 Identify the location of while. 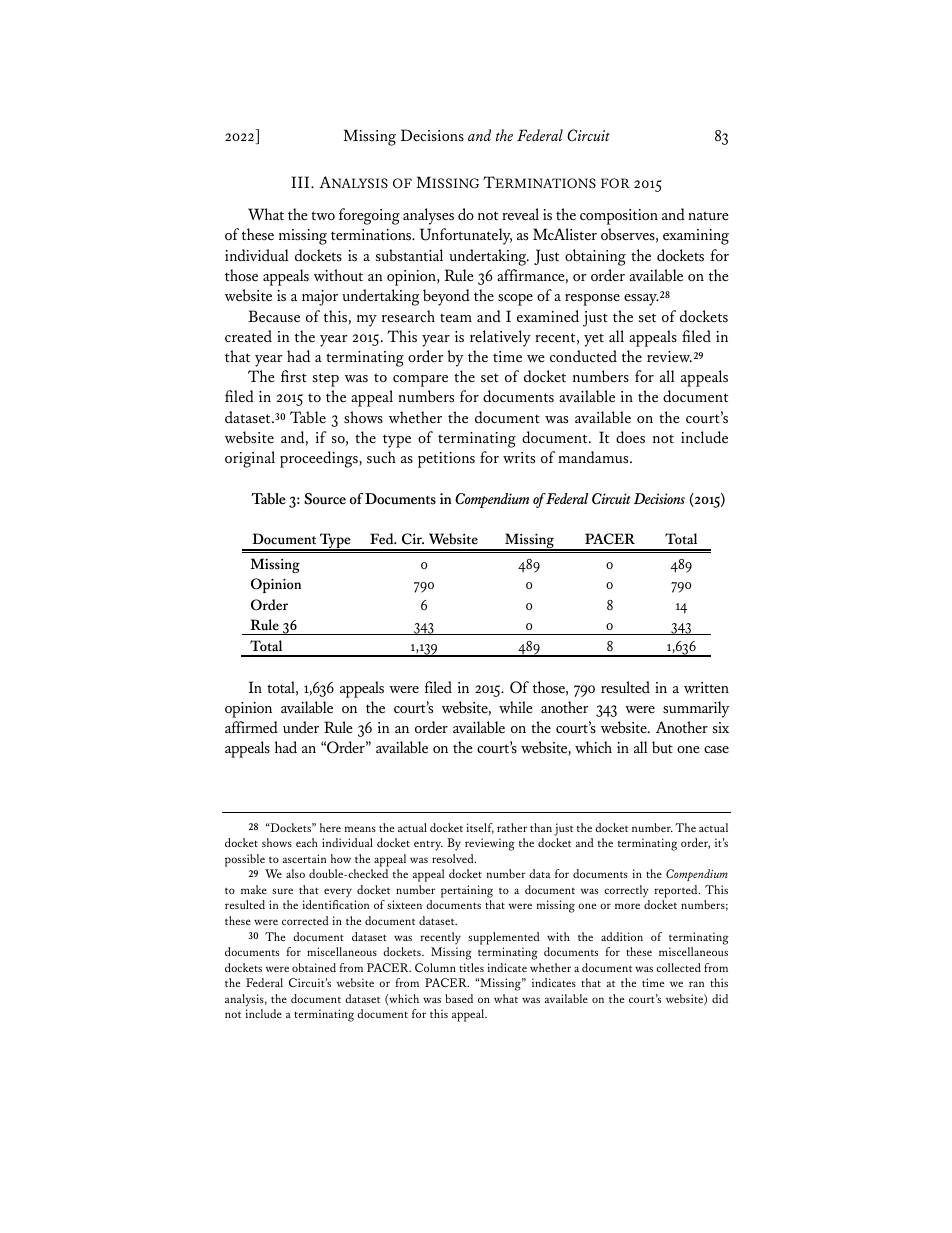
(516, 707).
